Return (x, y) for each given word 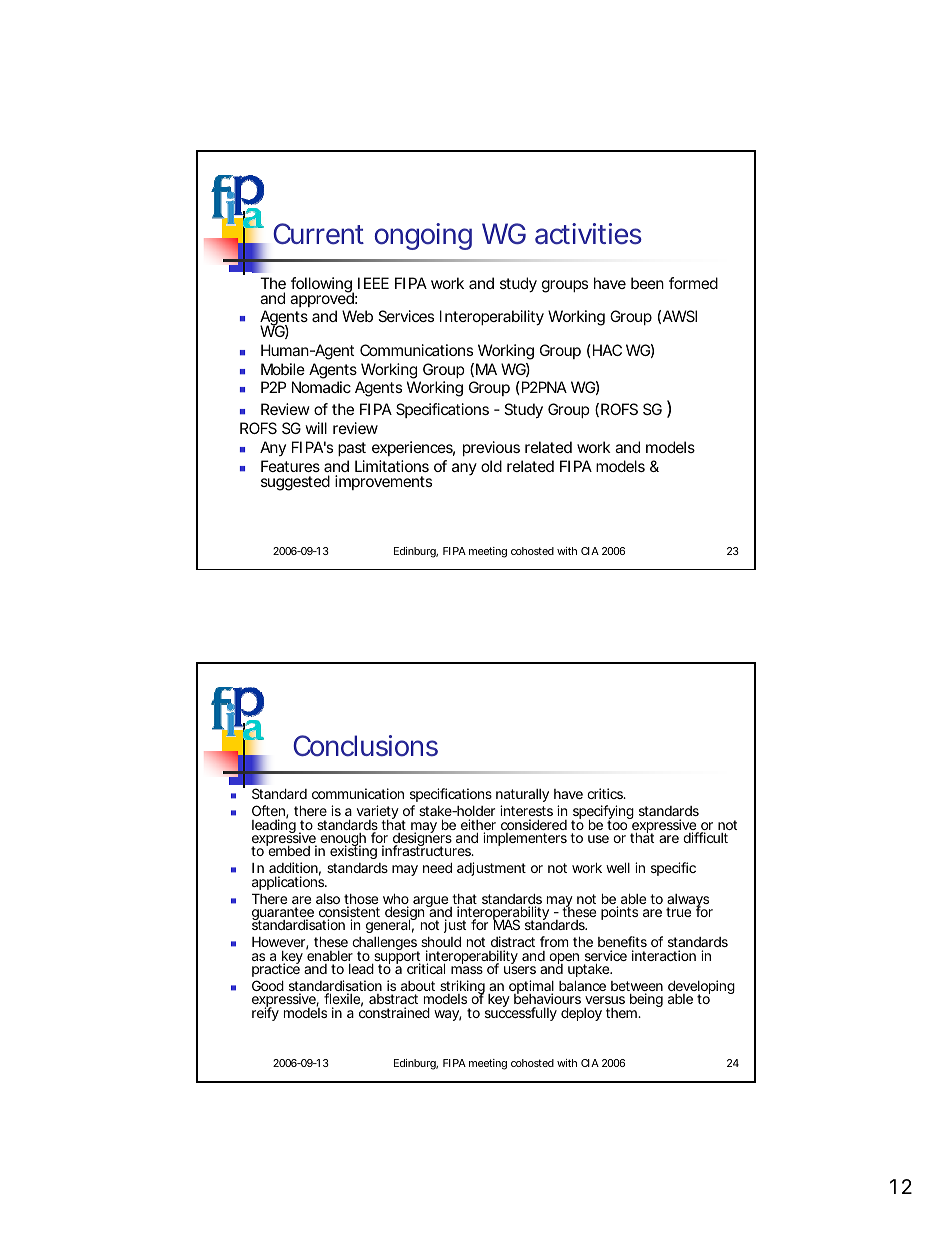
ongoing (423, 236)
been (647, 283)
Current (318, 234)
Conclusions (365, 746)
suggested (295, 483)
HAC (606, 350)
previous (491, 448)
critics (606, 793)
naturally (522, 797)
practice (276, 969)
